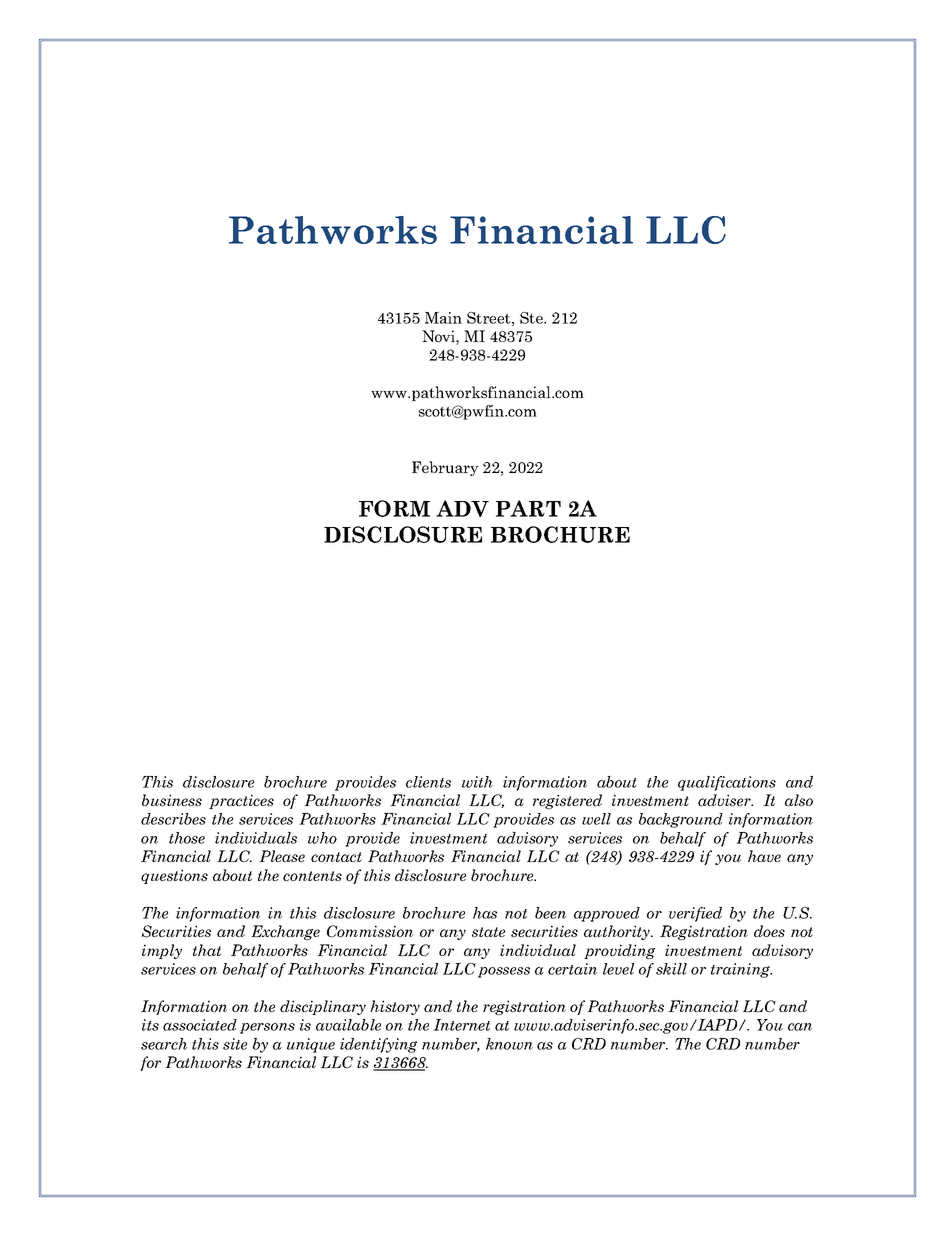 This document has width=952, height=1233. What do you see at coordinates (461, 1025) in the document?
I see `Internet` at bounding box center [461, 1025].
